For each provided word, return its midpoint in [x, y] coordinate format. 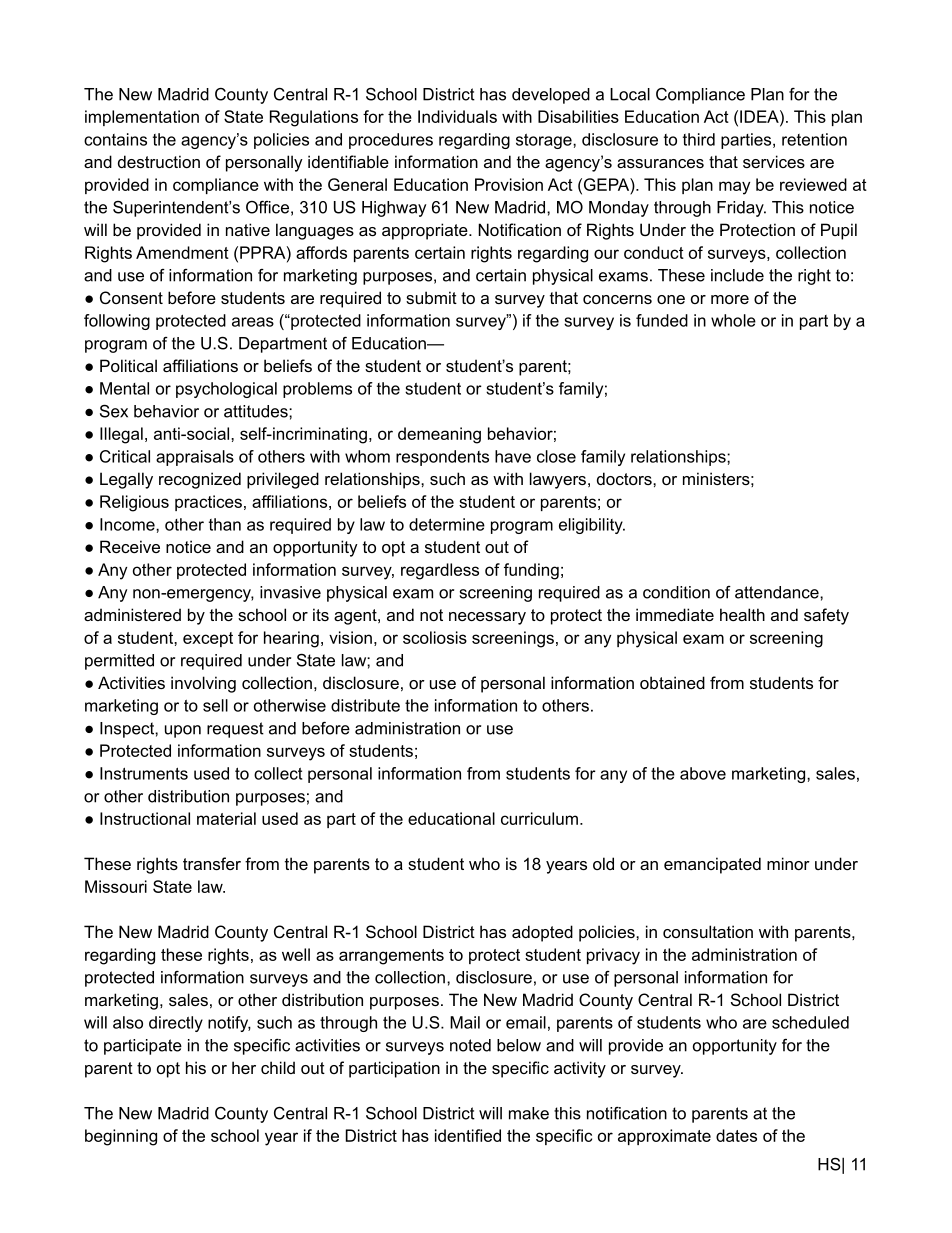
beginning [121, 1137]
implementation [142, 118]
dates [736, 1135]
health [742, 614]
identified [468, 1135]
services [774, 161]
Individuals [457, 116]
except [208, 639]
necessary [487, 618]
